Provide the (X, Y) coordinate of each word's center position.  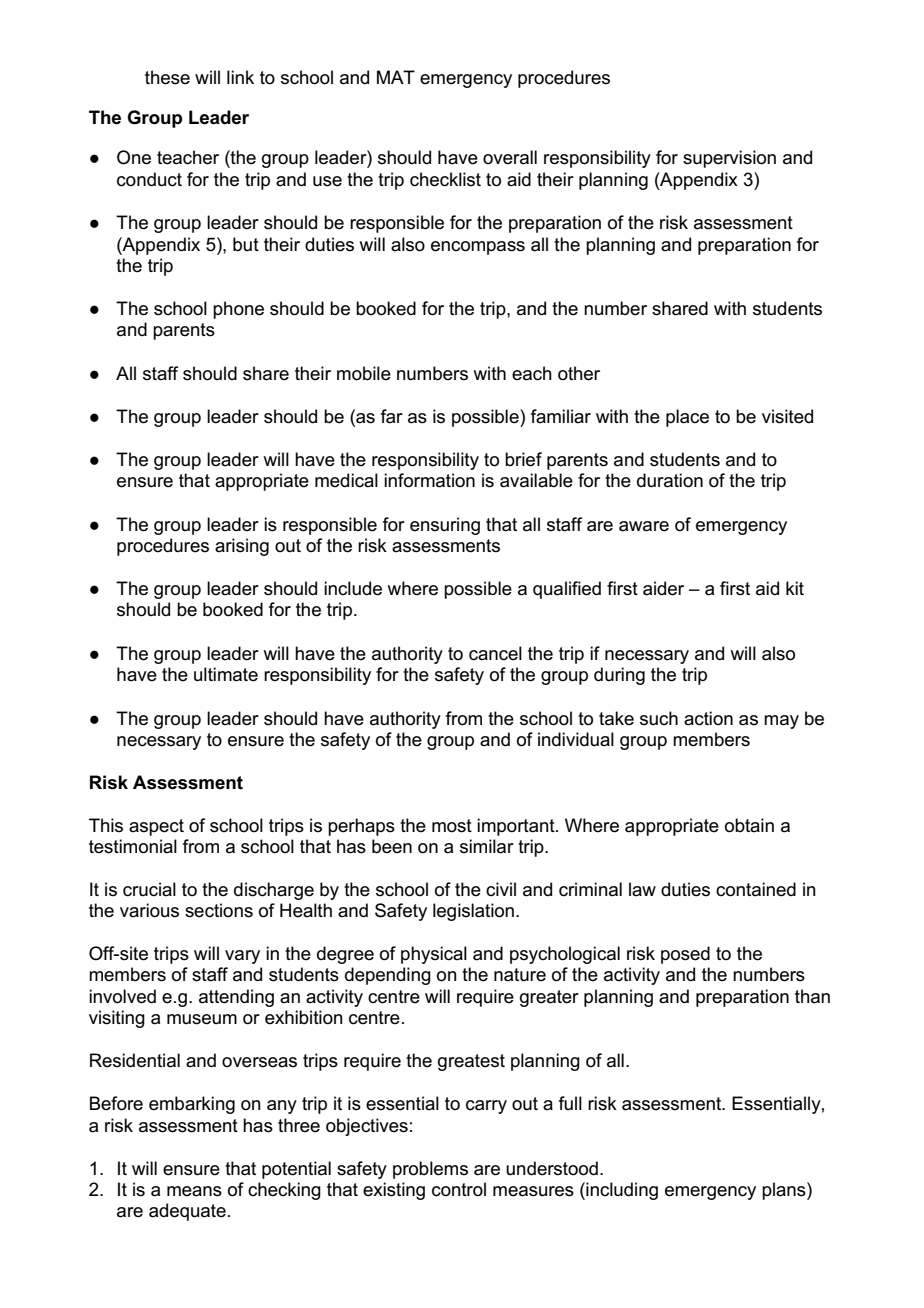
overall (510, 157)
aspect (156, 827)
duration (670, 480)
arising (242, 547)
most (452, 826)
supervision (729, 159)
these (167, 77)
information (429, 480)
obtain (749, 825)
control (459, 1189)
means (194, 1191)
